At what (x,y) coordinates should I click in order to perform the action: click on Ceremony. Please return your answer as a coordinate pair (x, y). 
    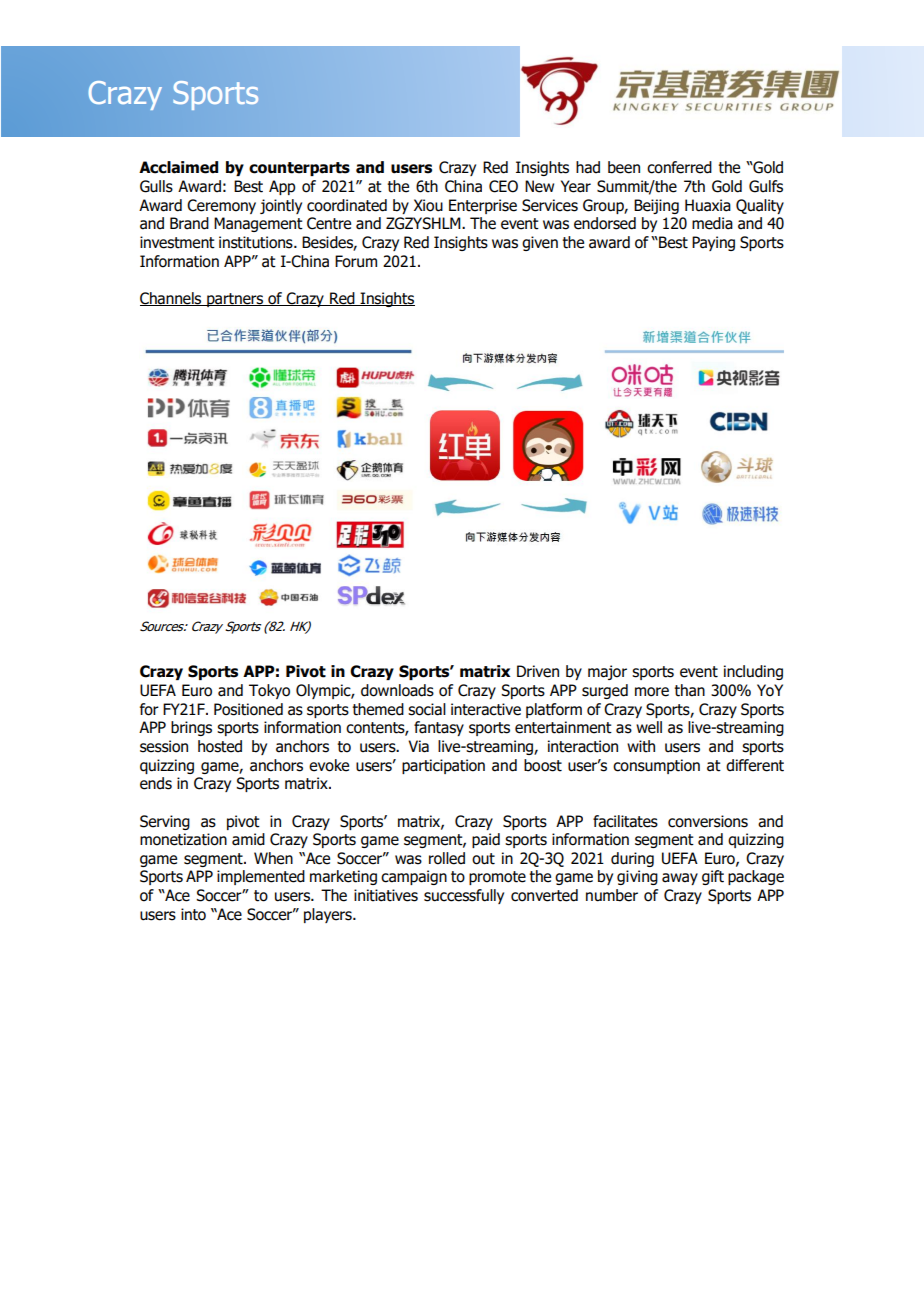
    Looking at the image, I should click on (221, 206).
